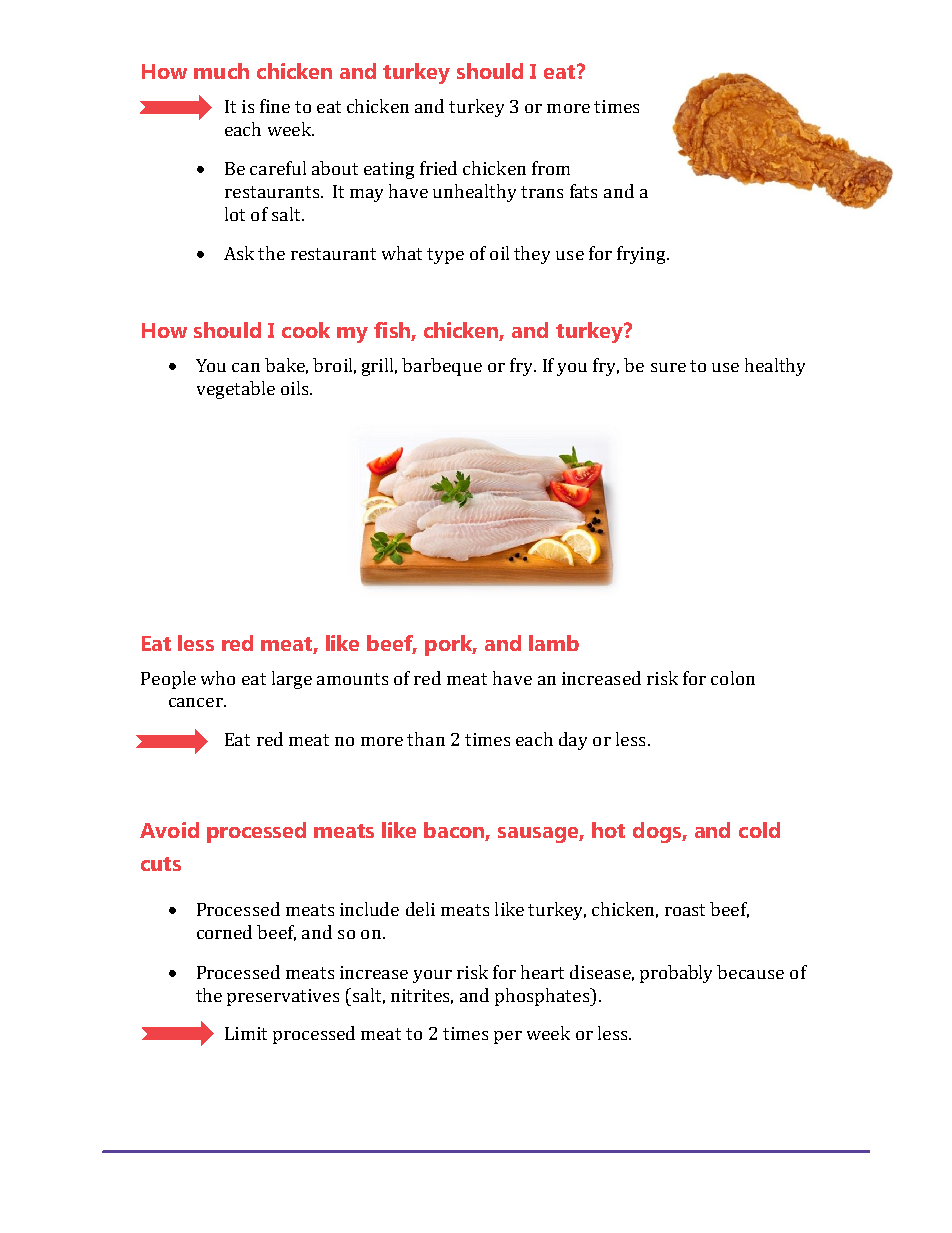 Image resolution: width=952 pixels, height=1233 pixels. Describe the element at coordinates (221, 71) in the image. I see `much` at that location.
